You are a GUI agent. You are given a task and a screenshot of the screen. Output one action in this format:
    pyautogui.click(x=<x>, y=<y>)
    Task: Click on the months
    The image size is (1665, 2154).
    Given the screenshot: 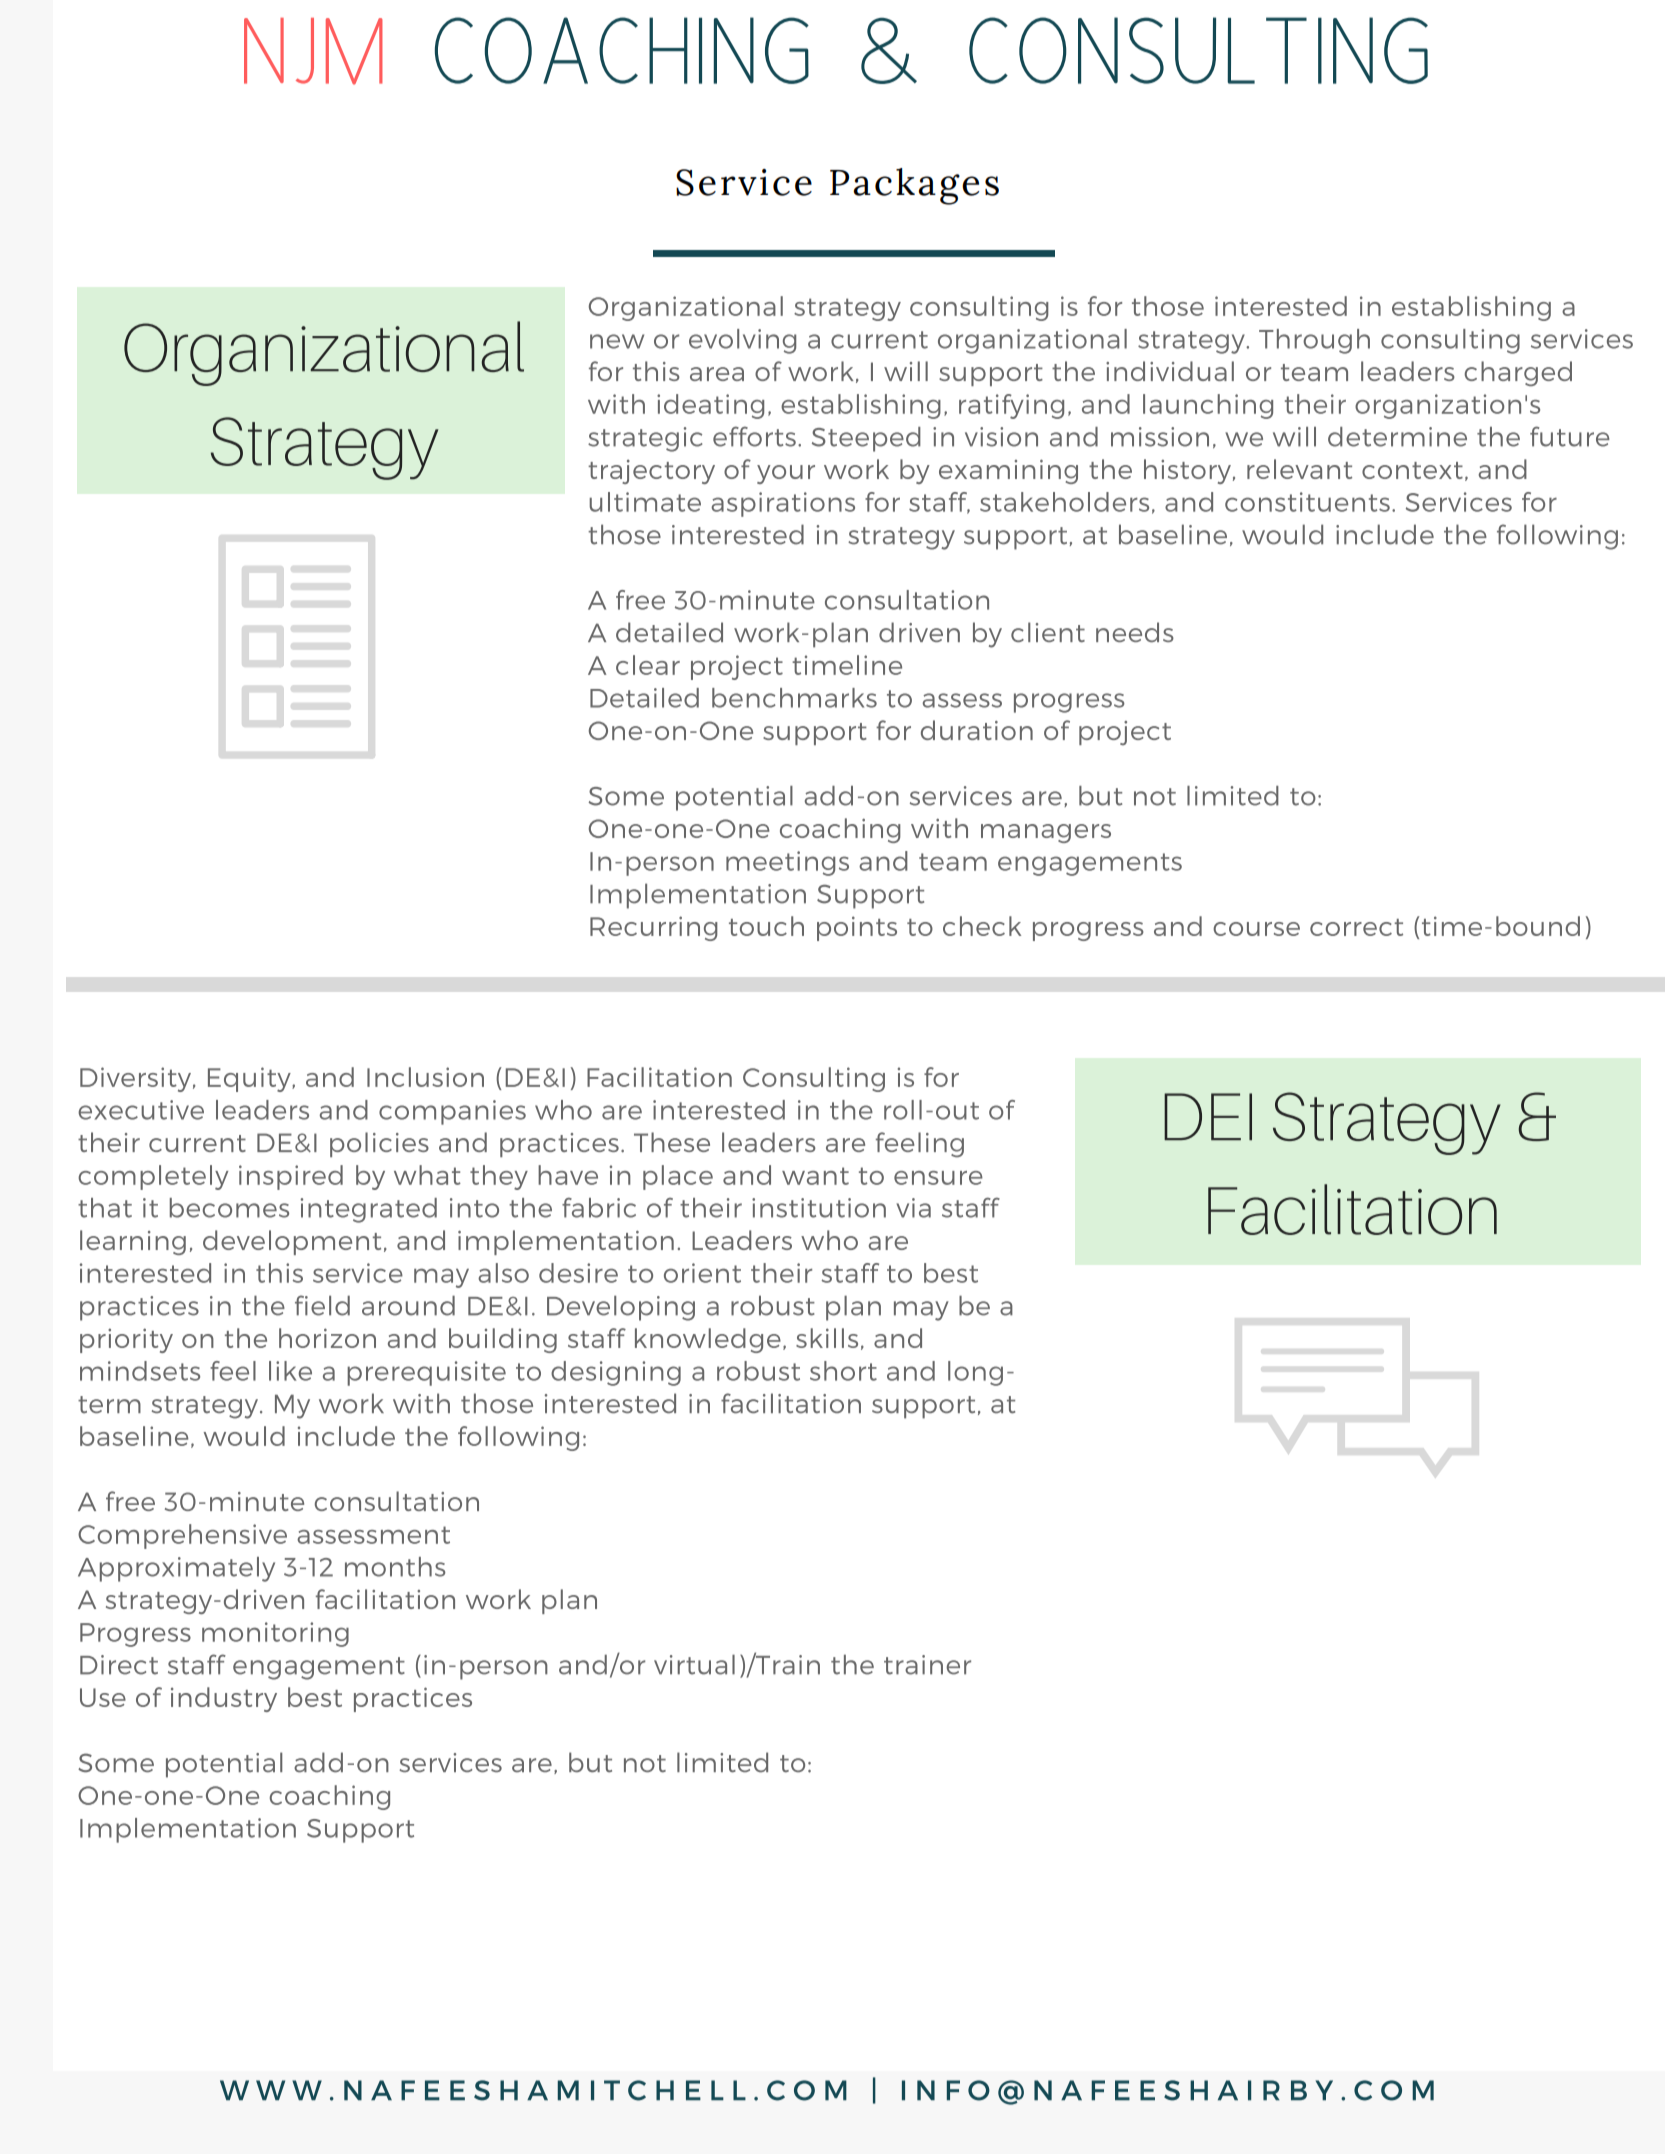 What is the action you would take?
    pyautogui.click(x=395, y=1567)
